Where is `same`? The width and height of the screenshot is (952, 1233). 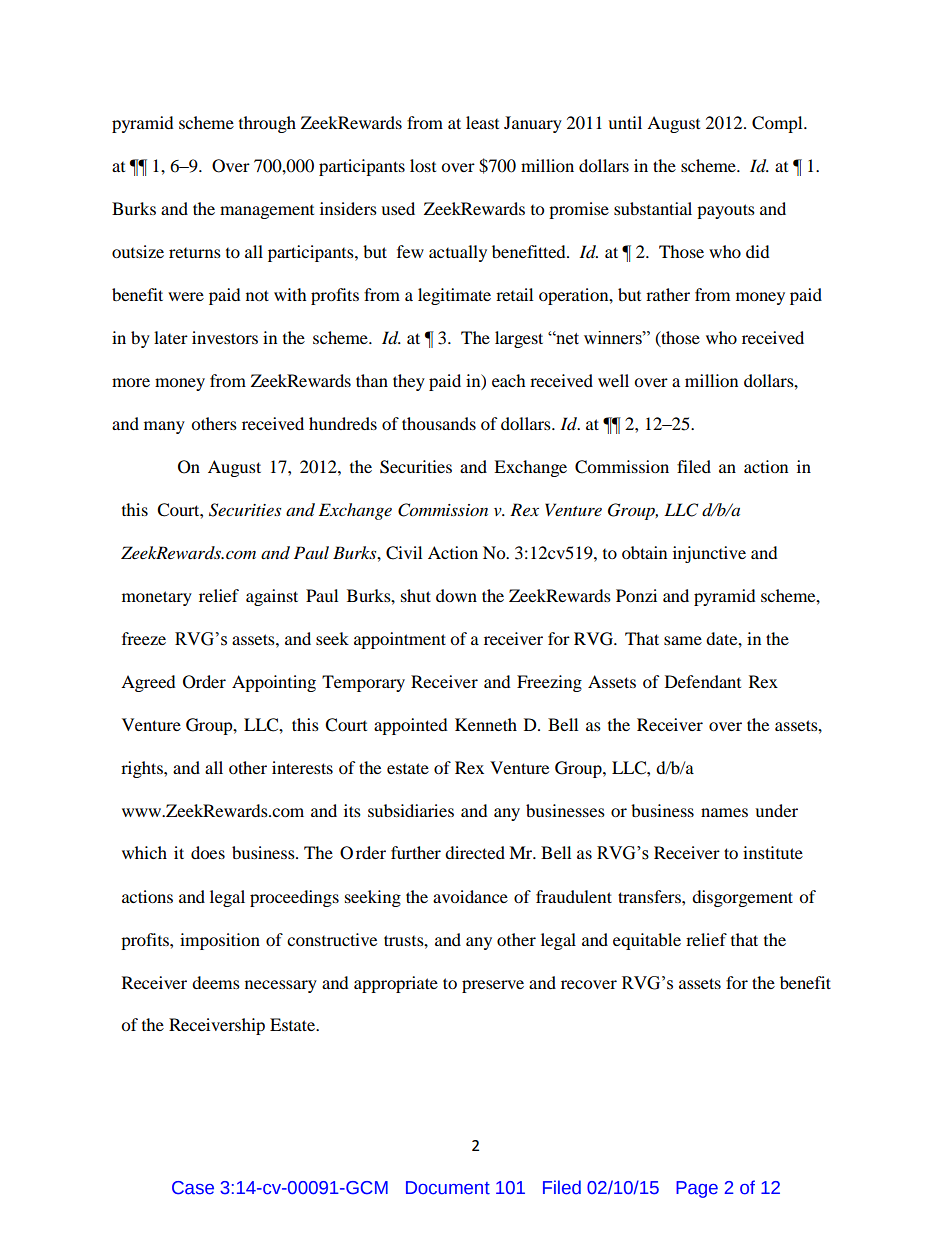
same is located at coordinates (683, 640).
